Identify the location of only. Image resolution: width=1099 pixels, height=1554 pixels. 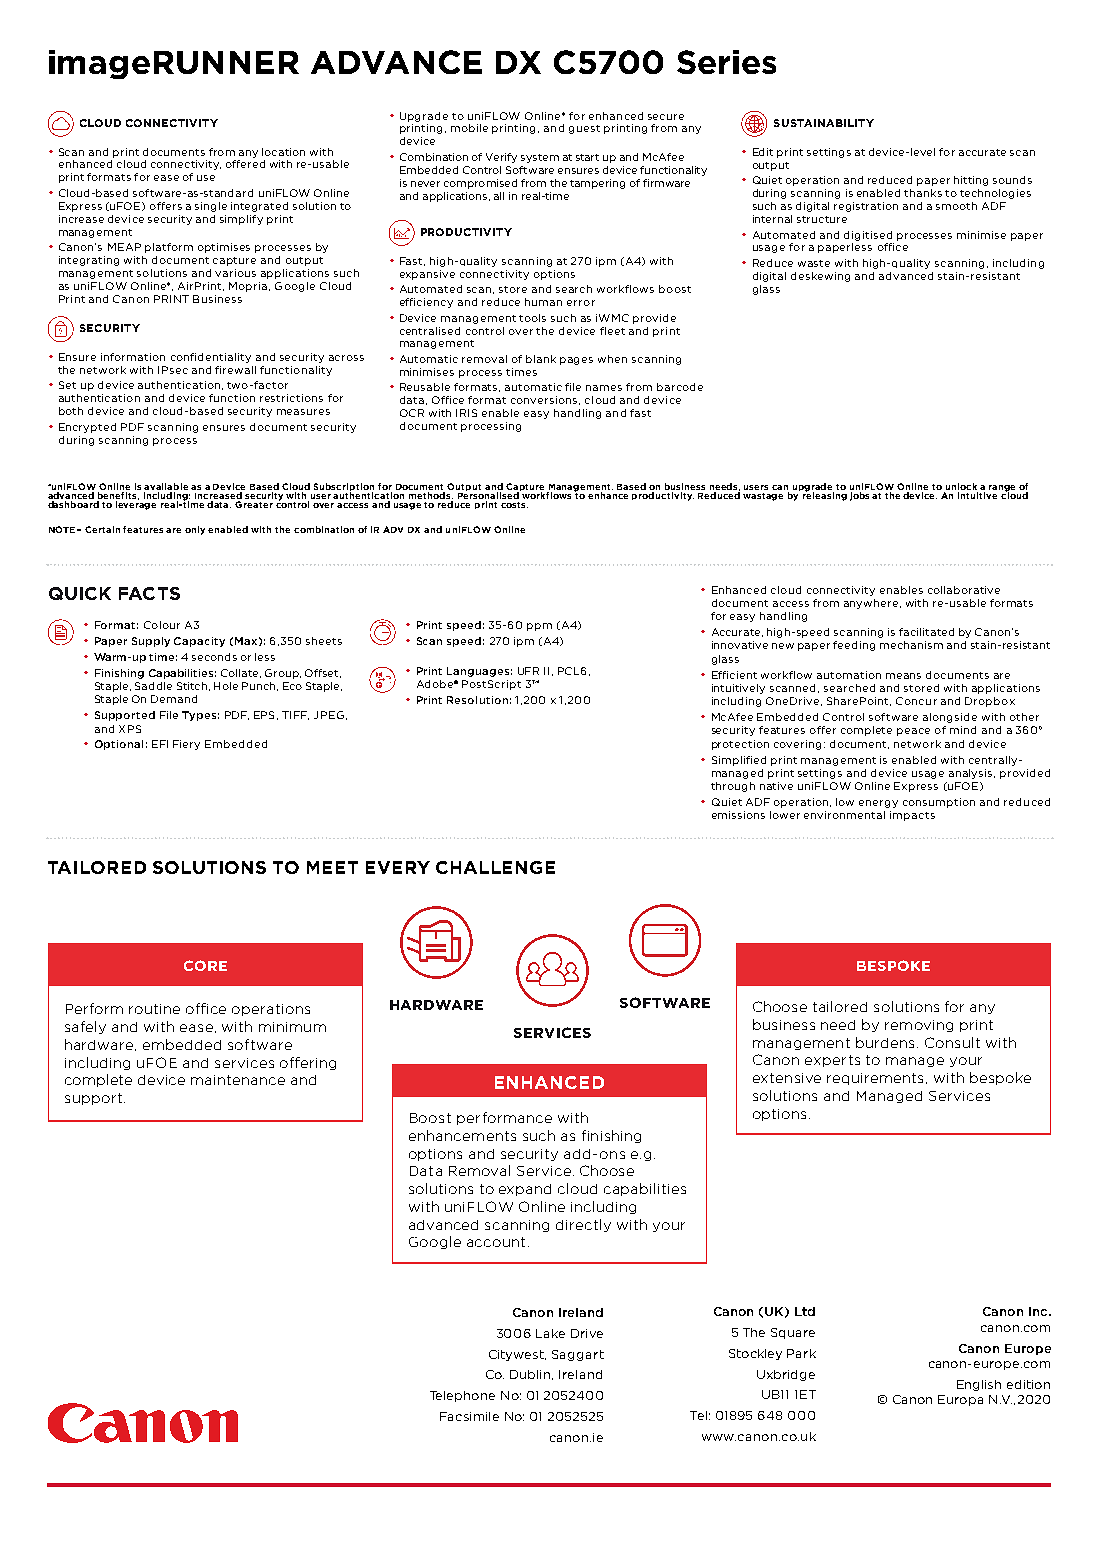
(197, 530).
